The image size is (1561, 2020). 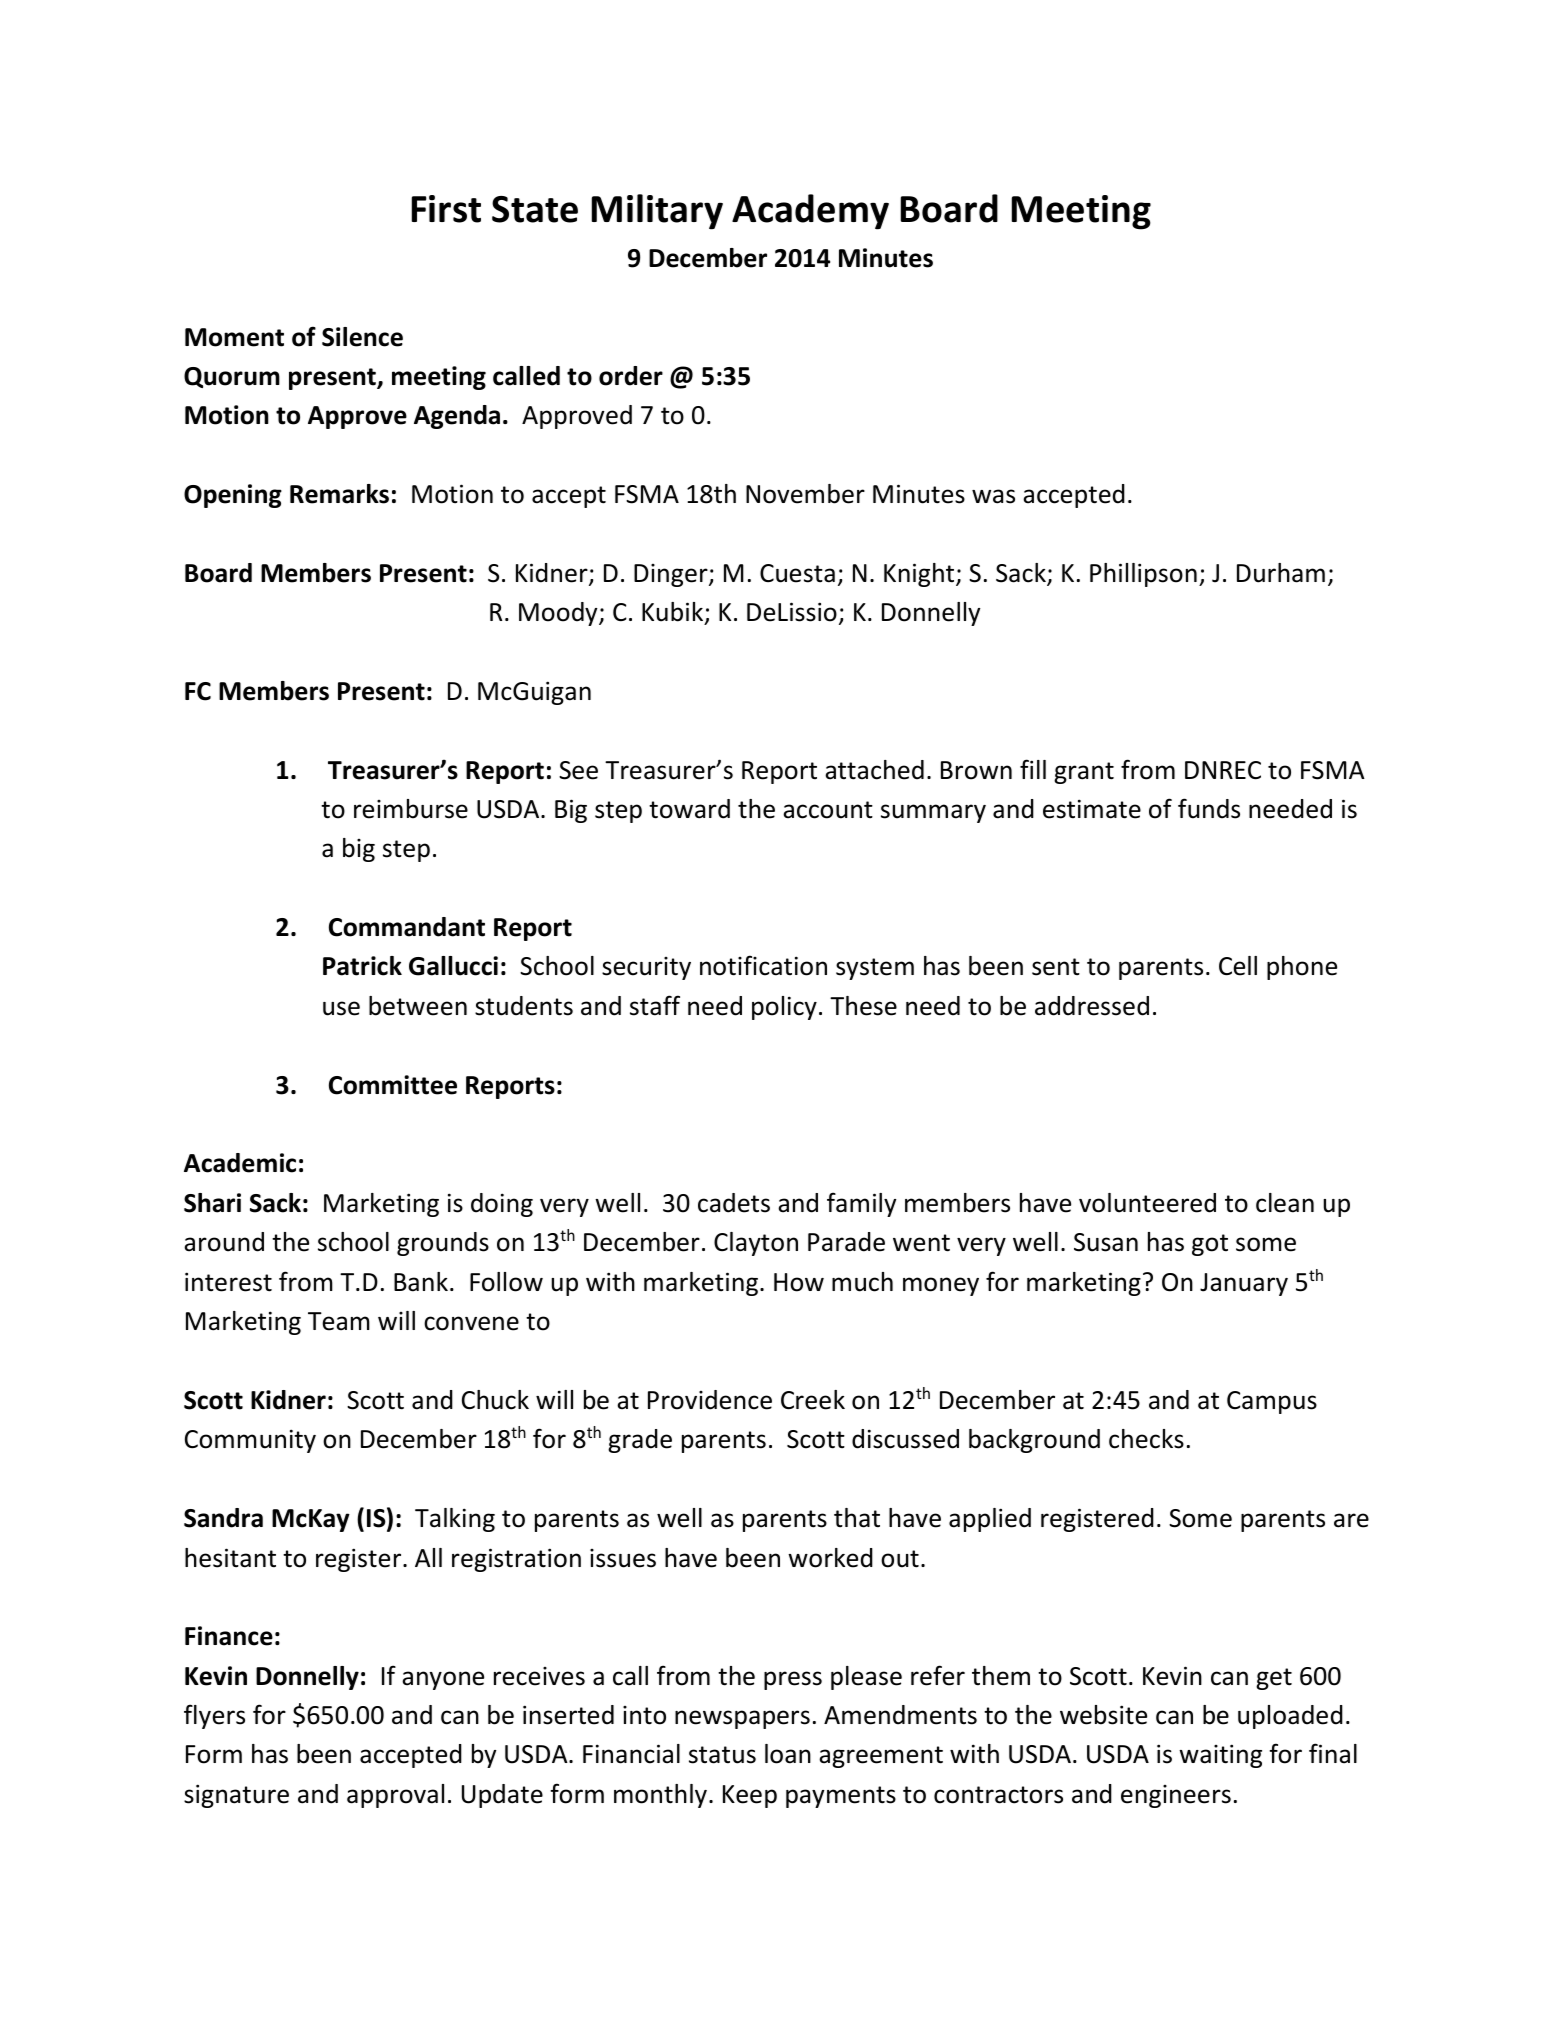 What do you see at coordinates (362, 337) in the document?
I see `Silence` at bounding box center [362, 337].
